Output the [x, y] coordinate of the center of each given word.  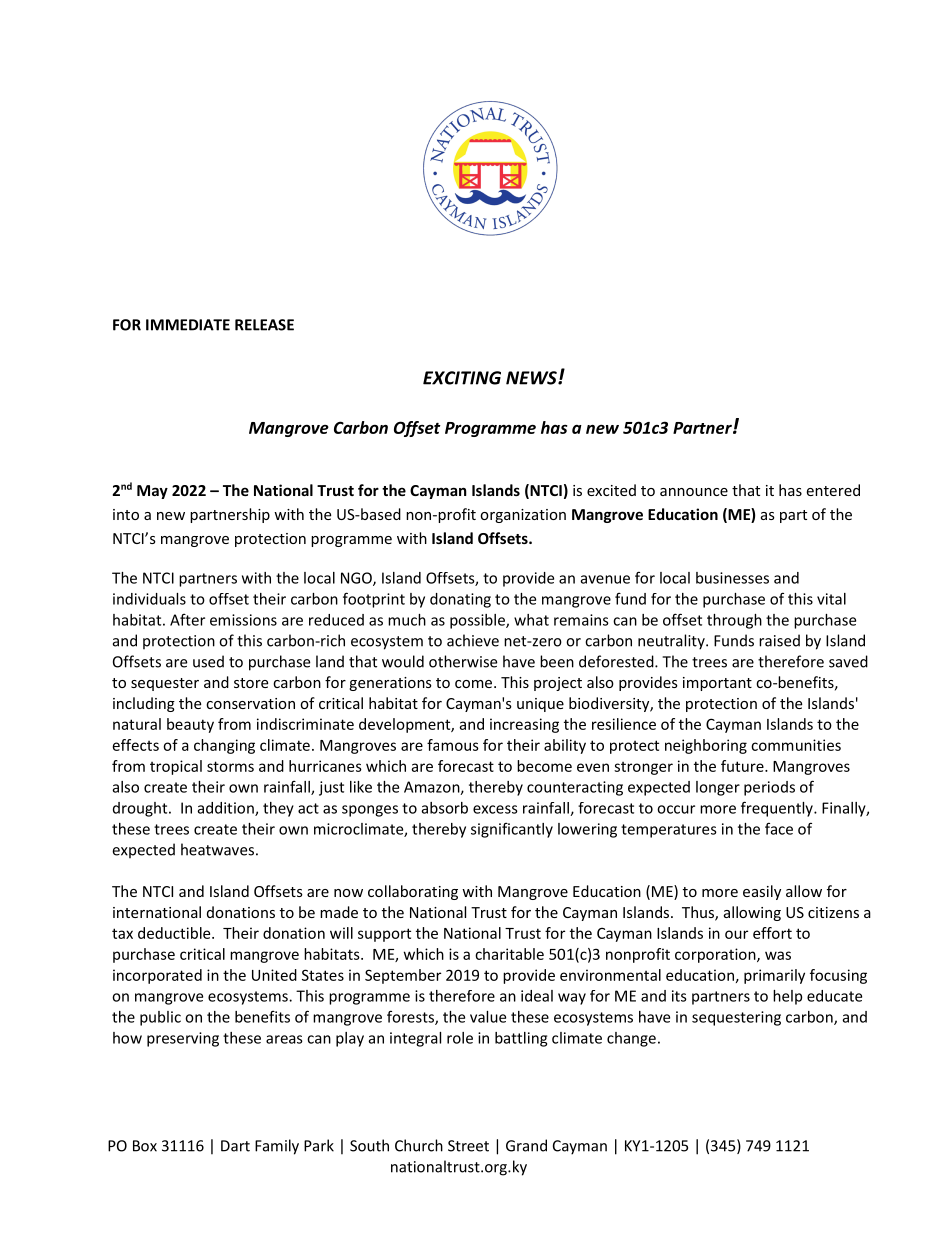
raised [779, 640]
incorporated [157, 976]
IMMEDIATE [188, 325]
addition [227, 809]
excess [495, 809]
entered [833, 490]
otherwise [463, 661]
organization [523, 516]
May [152, 492]
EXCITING [462, 378]
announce [694, 492]
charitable [509, 954]
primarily [774, 976]
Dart [235, 1146]
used [208, 661]
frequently [778, 809]
